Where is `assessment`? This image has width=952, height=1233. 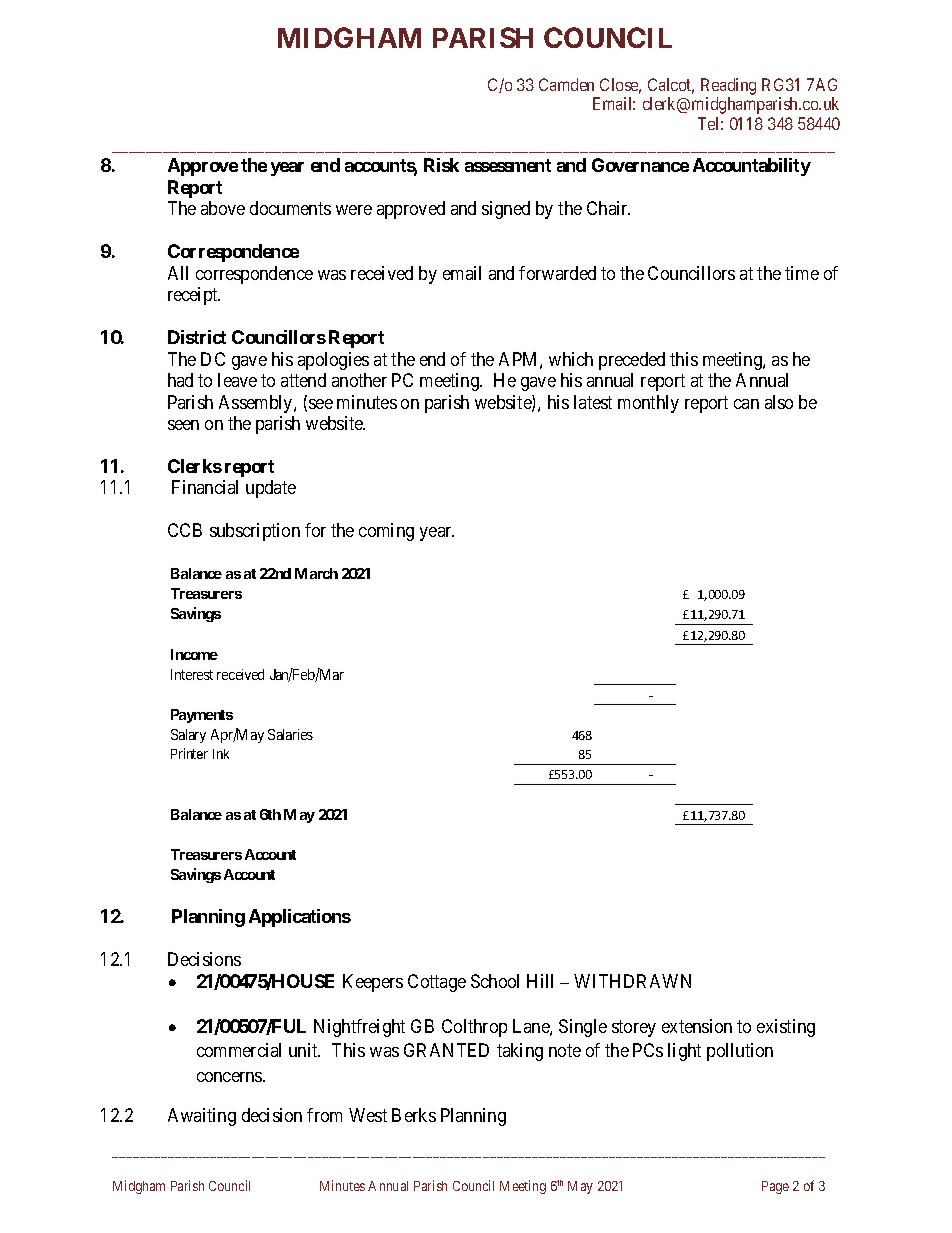 assessment is located at coordinates (508, 165).
